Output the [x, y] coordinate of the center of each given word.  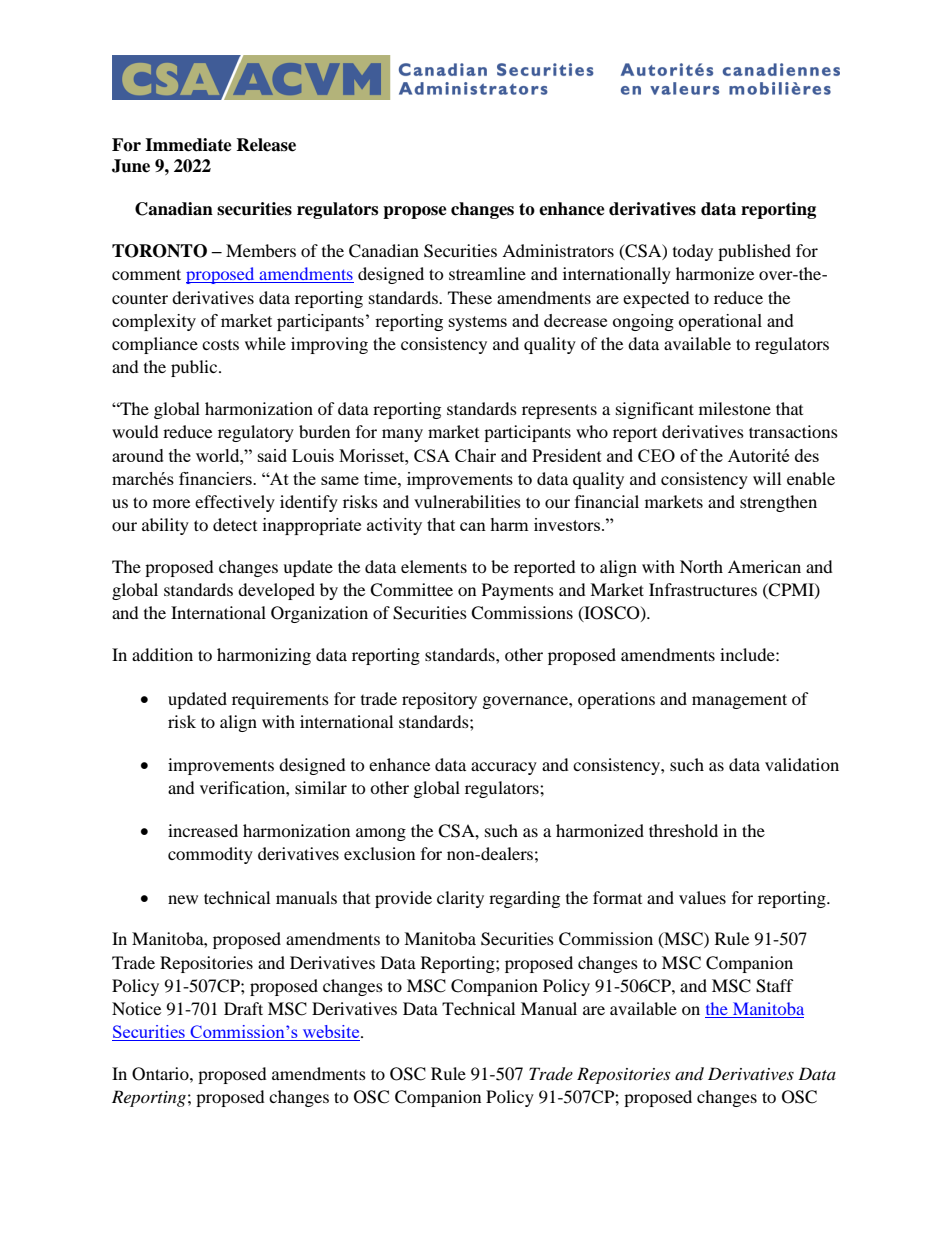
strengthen [778, 503]
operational [720, 322]
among [381, 834]
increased [203, 830]
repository [439, 700]
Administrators [558, 250]
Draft [243, 1008]
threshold [683, 830]
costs [220, 345]
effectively [235, 503]
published [754, 252]
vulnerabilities [467, 501]
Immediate [188, 145]
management [739, 701]
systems [478, 323]
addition [162, 654]
